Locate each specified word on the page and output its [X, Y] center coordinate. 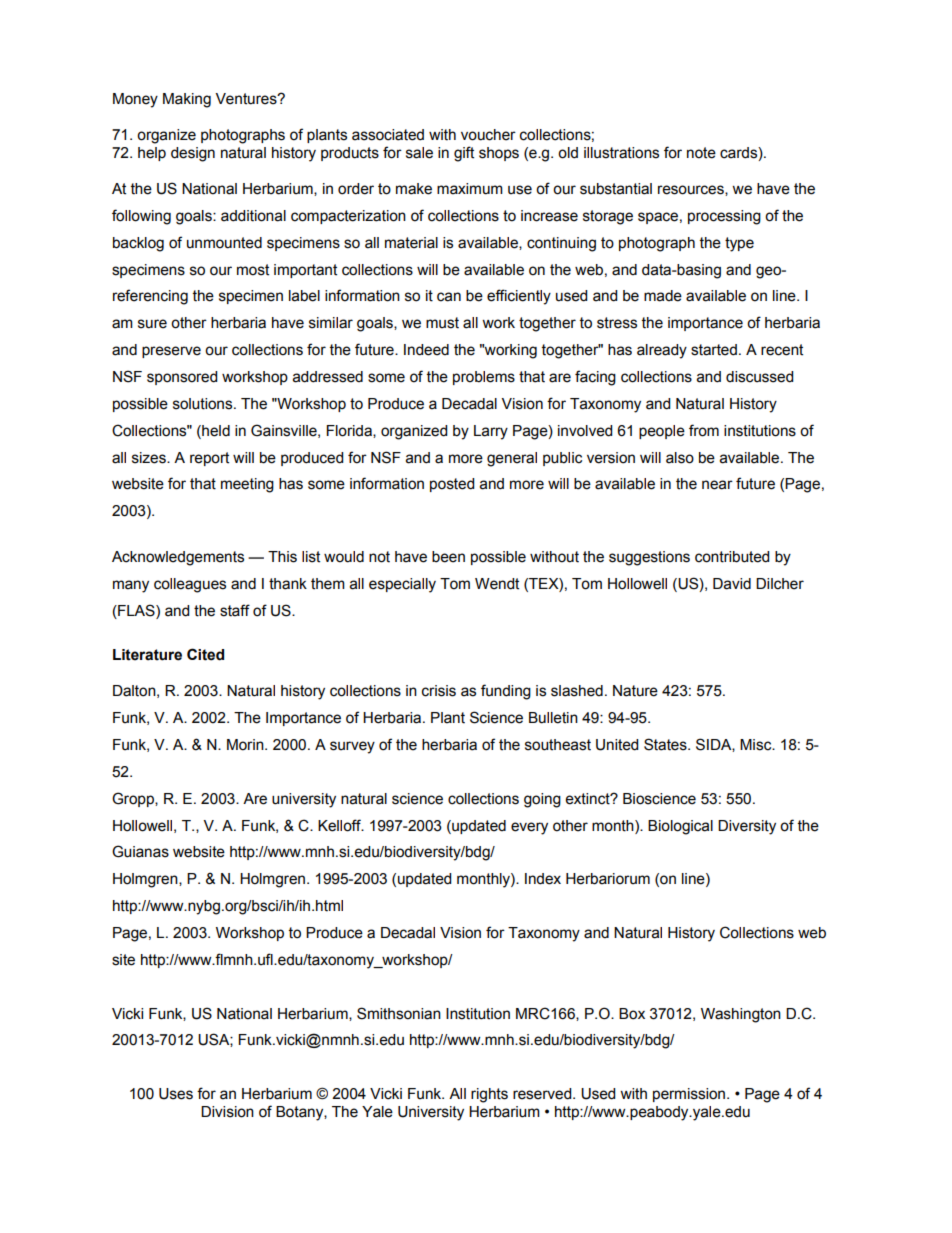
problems [484, 378]
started [714, 350]
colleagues [190, 585]
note [701, 153]
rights [489, 1095]
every [529, 828]
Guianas [140, 851]
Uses [176, 1094]
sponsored [182, 378]
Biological [680, 827]
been [448, 557]
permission [690, 1095]
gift [464, 154]
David [732, 584]
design [193, 154]
